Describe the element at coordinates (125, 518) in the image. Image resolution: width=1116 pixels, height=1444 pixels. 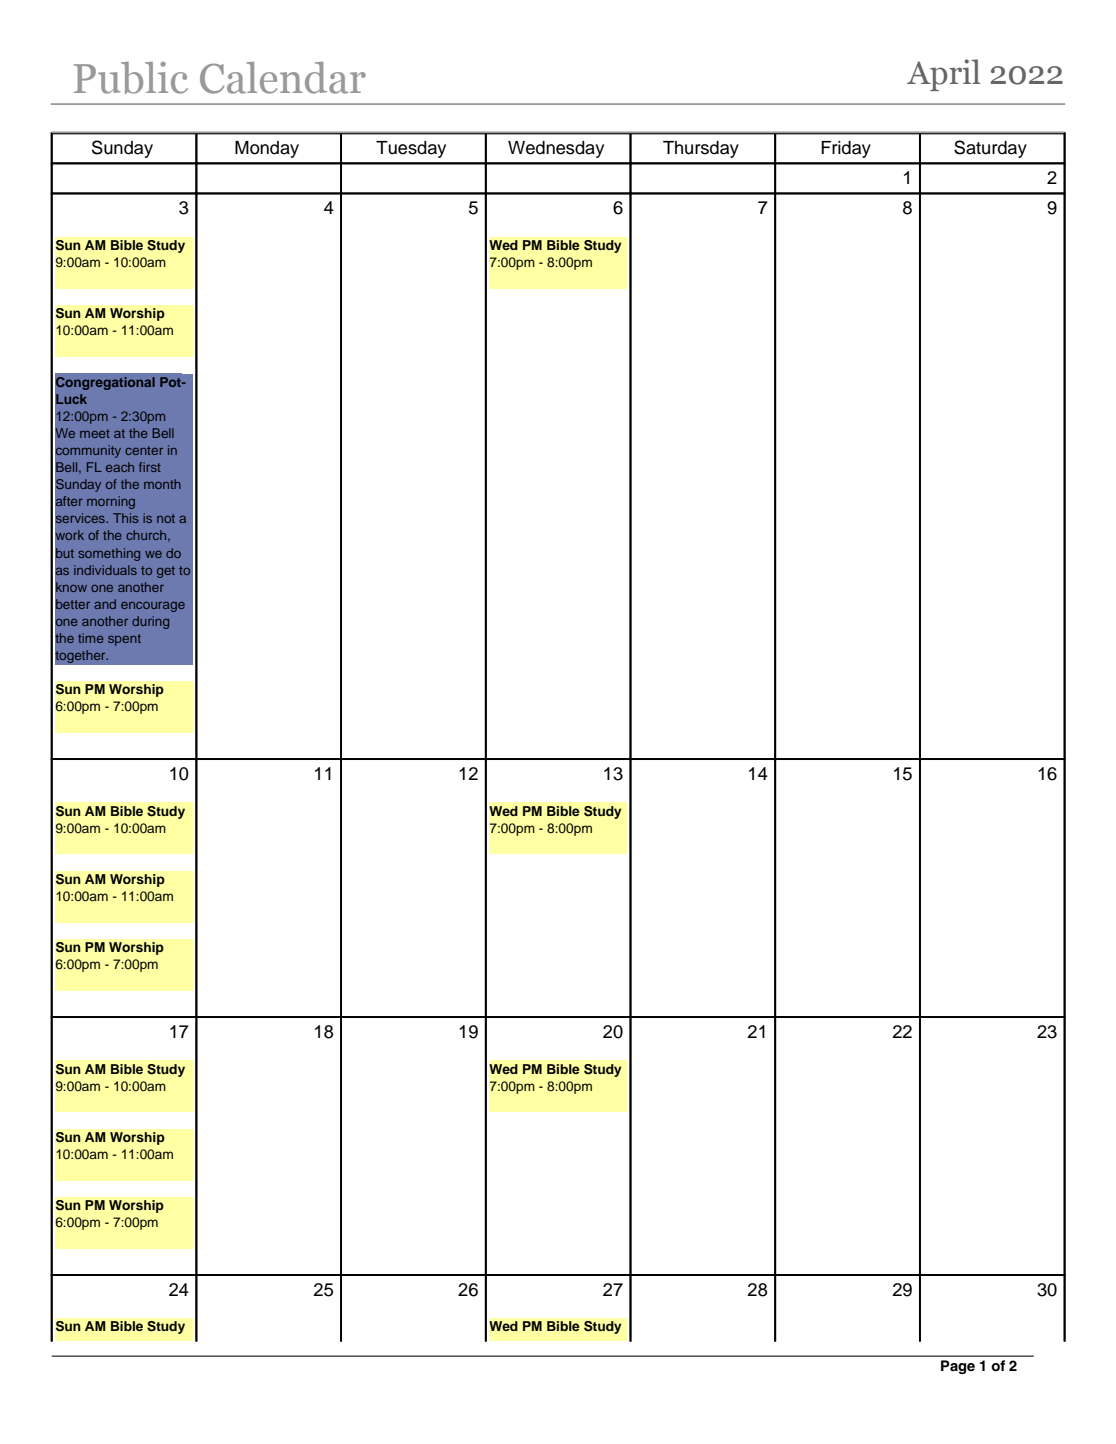
I see `This` at that location.
